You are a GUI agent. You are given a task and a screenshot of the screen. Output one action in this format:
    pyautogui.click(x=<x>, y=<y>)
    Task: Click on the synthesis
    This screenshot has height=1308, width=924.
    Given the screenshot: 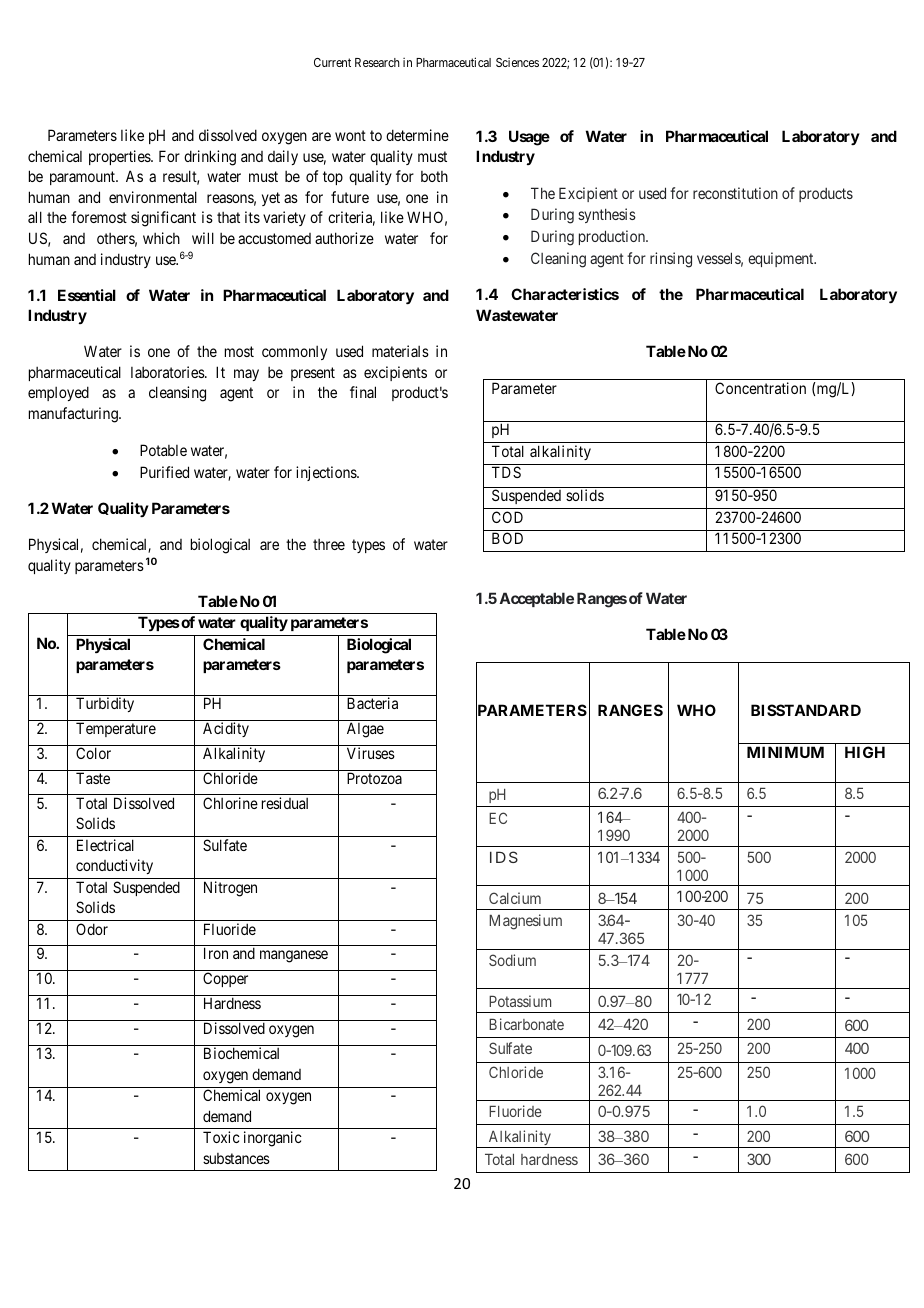 What is the action you would take?
    pyautogui.click(x=607, y=215)
